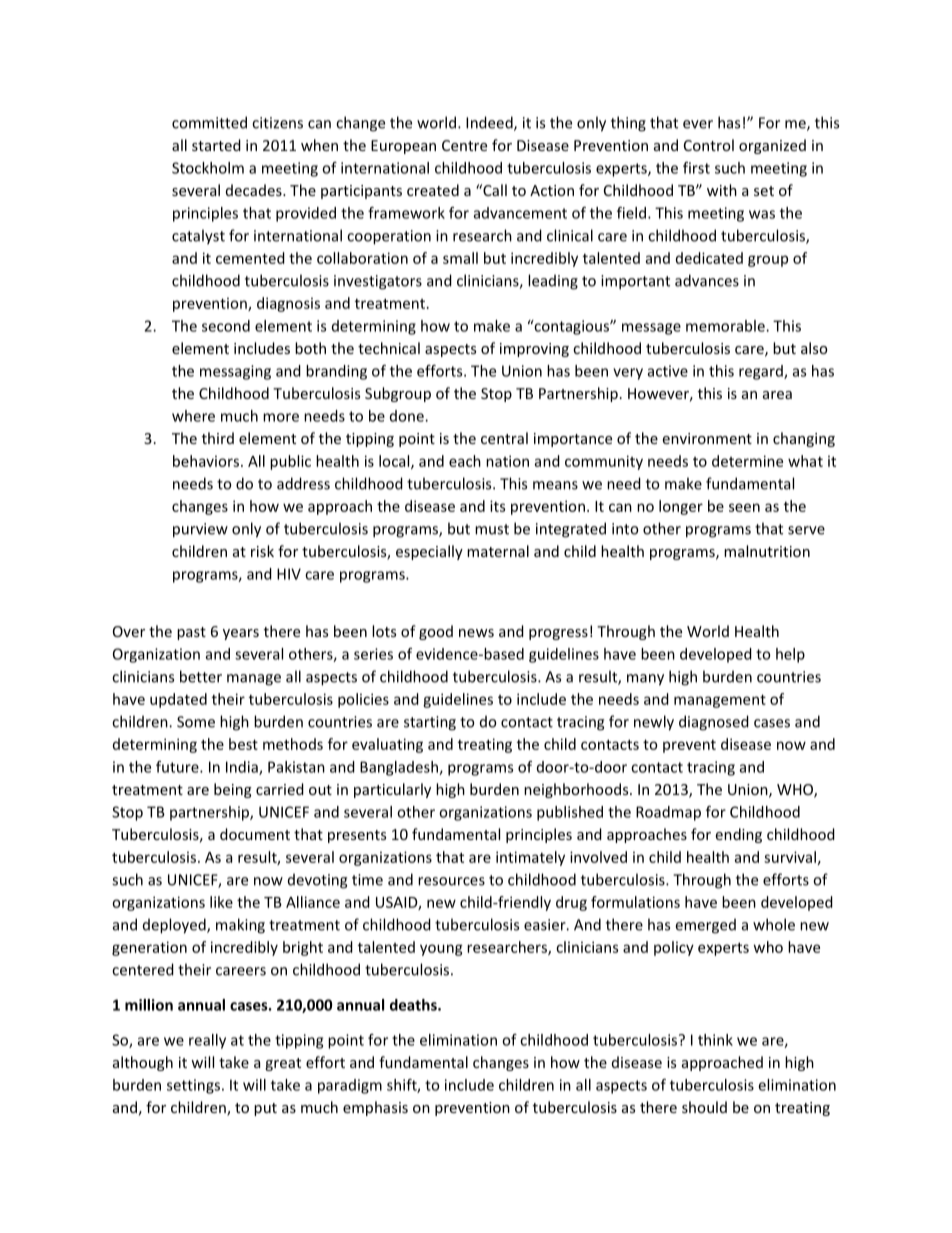 The image size is (952, 1233). What do you see at coordinates (464, 145) in the image?
I see `Centre` at bounding box center [464, 145].
